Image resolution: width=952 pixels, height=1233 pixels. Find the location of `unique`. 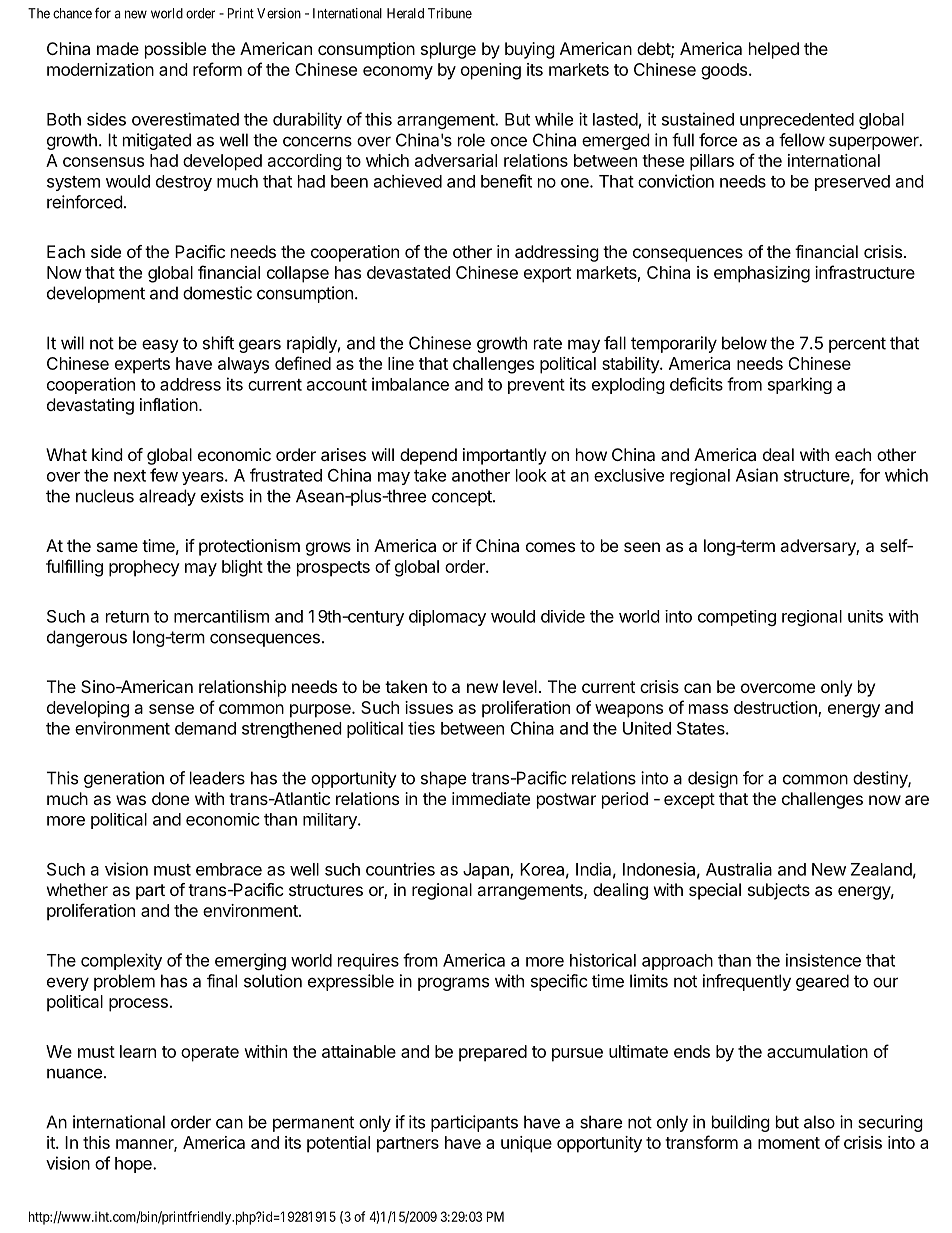

unique is located at coordinates (526, 1144).
